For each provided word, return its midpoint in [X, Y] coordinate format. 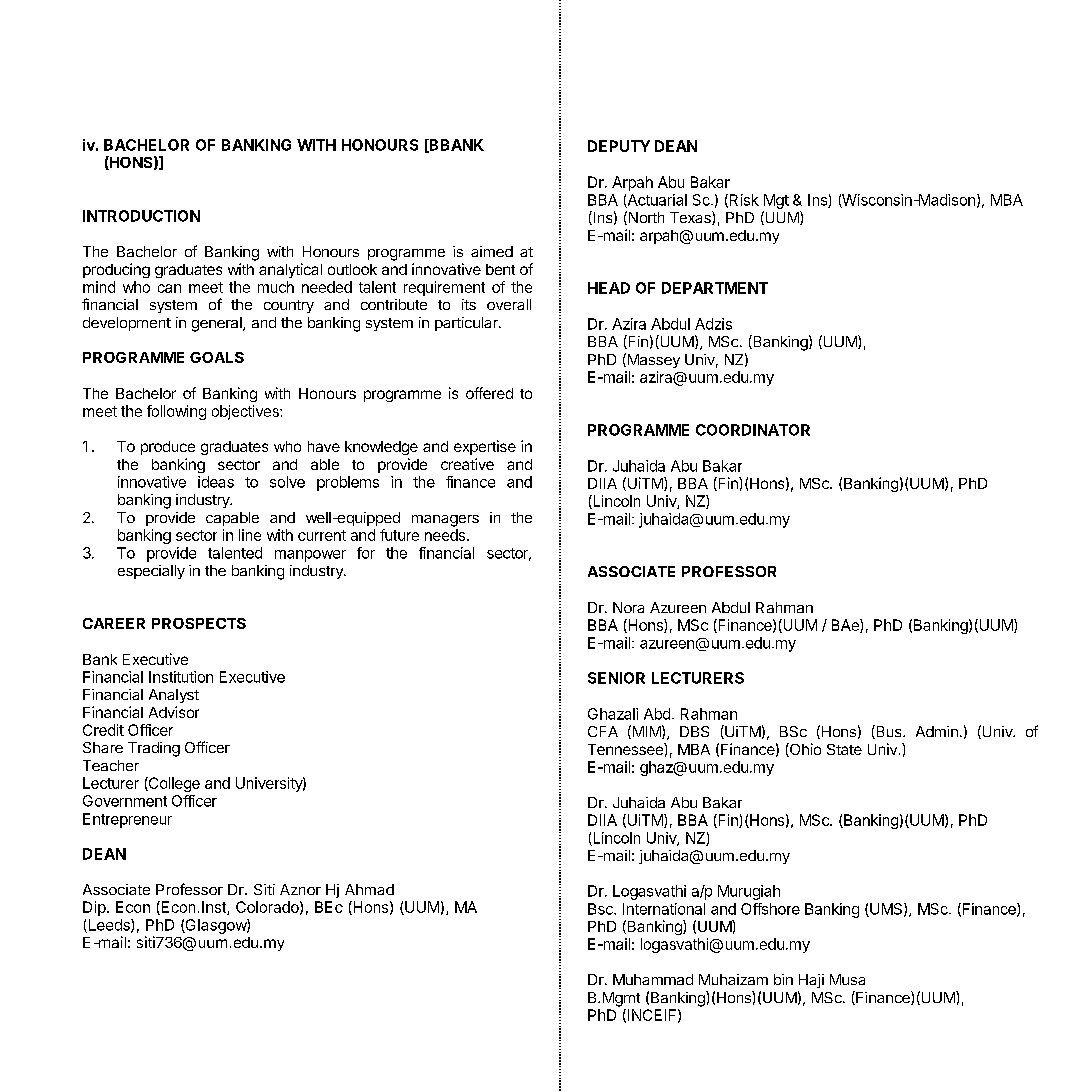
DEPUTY [619, 146]
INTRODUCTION [141, 216]
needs [445, 535]
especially [151, 572]
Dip [94, 908]
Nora [628, 607]
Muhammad [653, 979]
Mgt [776, 201]
